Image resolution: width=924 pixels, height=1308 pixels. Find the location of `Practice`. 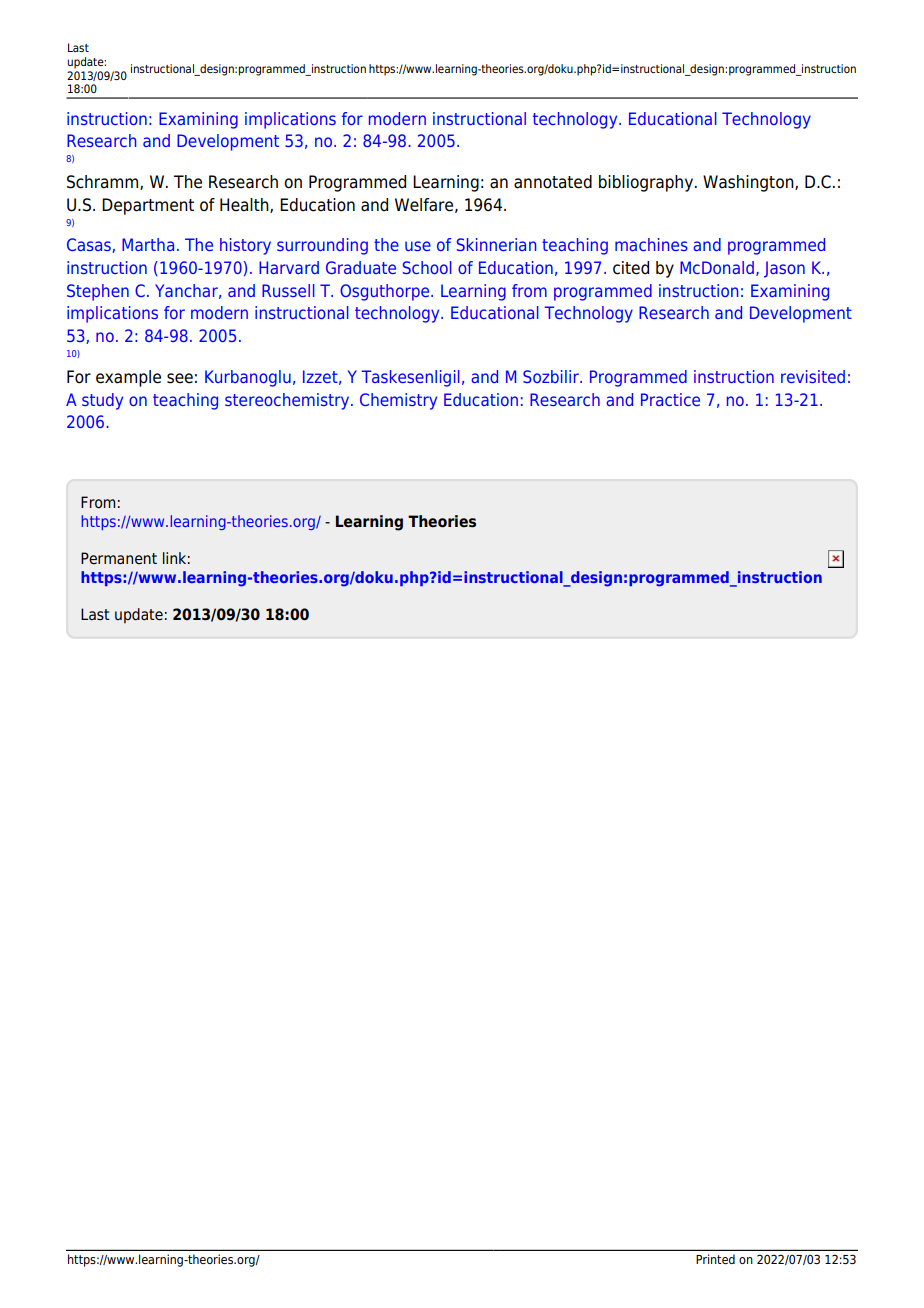

Practice is located at coordinates (670, 399).
